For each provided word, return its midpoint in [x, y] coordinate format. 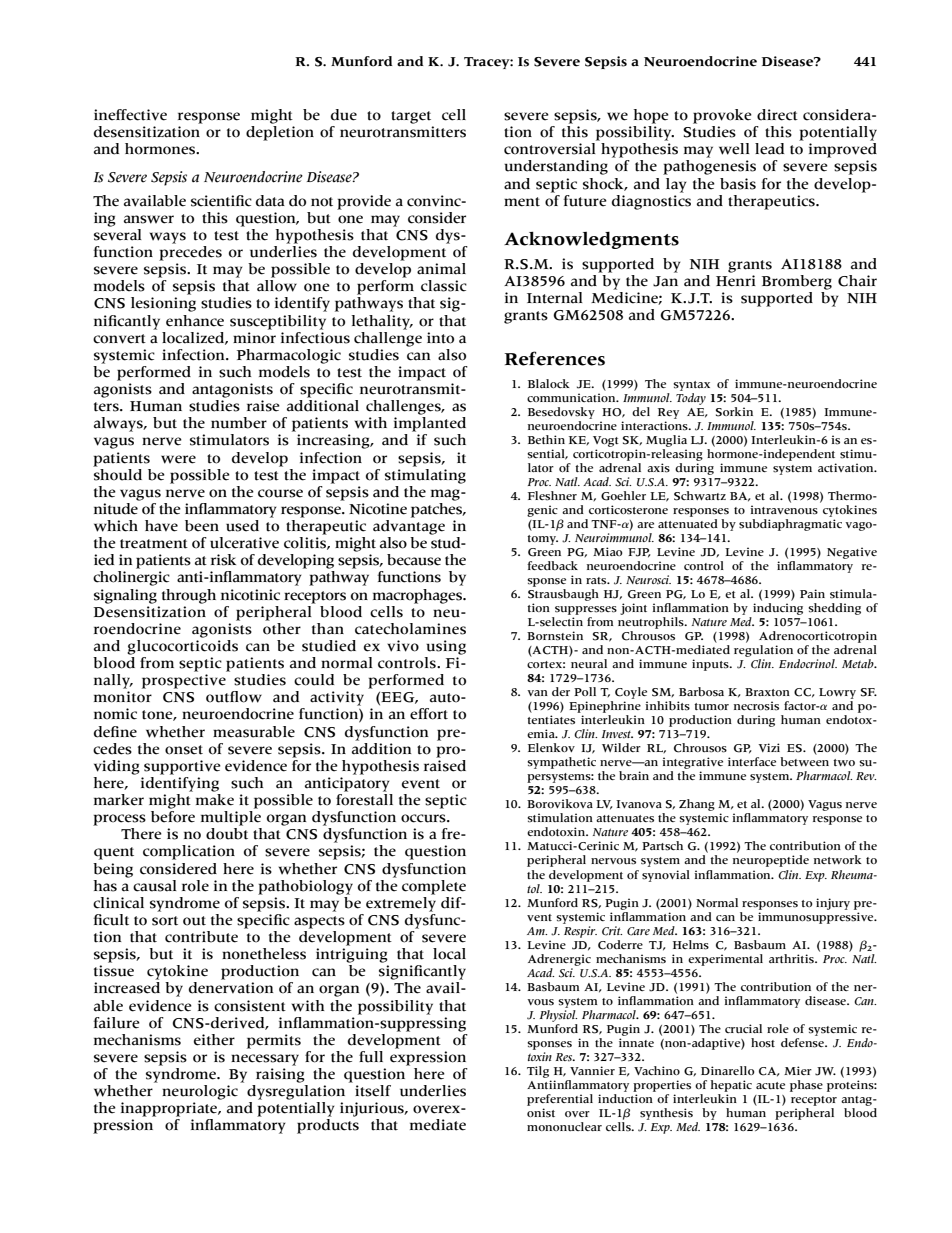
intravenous [784, 510]
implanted [430, 424]
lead [769, 149]
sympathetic [561, 763]
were [178, 459]
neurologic [200, 1092]
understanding [556, 167]
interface [752, 761]
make [215, 800]
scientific [221, 201]
